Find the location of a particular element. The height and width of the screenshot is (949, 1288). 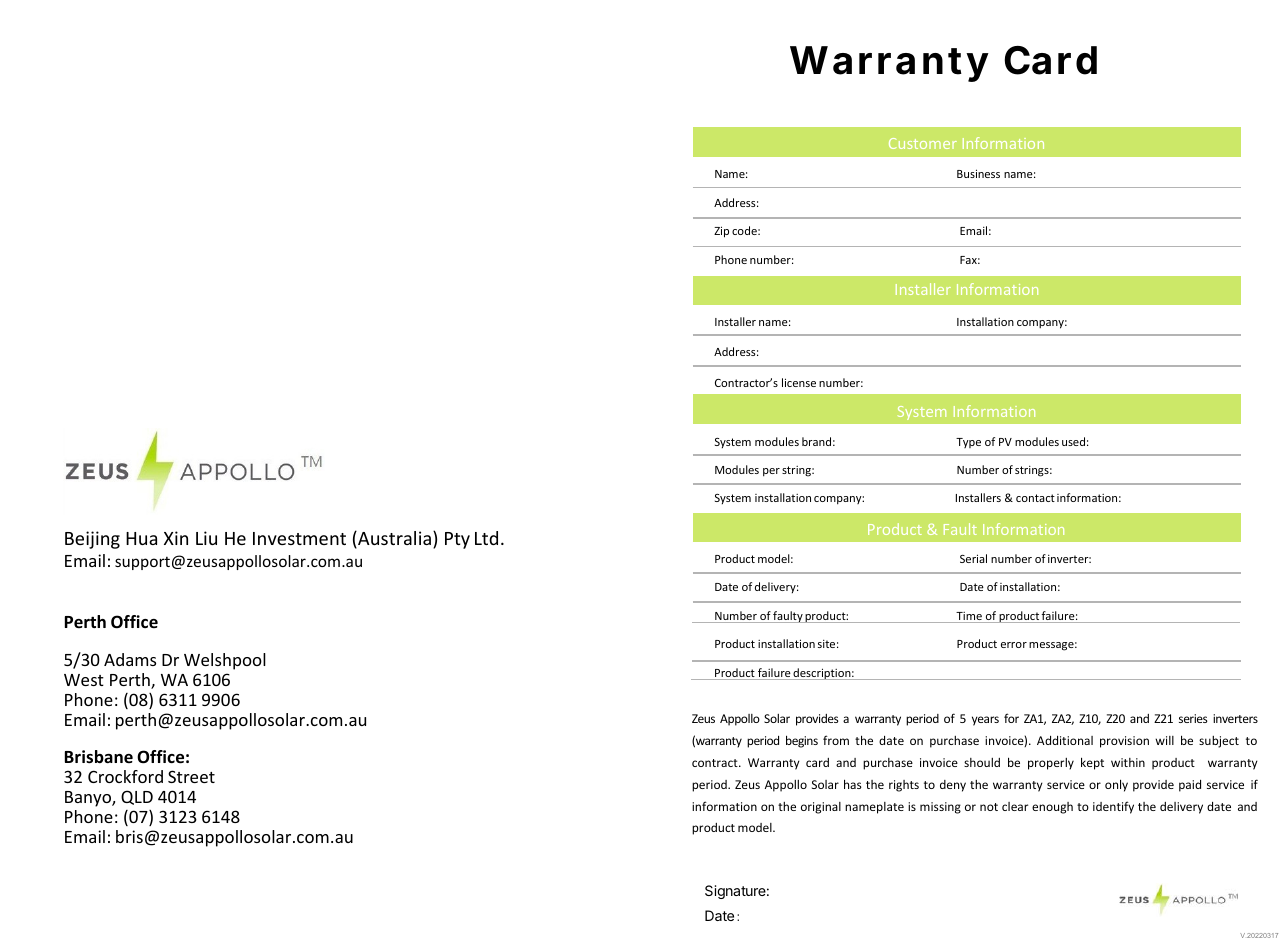

Liu is located at coordinates (206, 538).
